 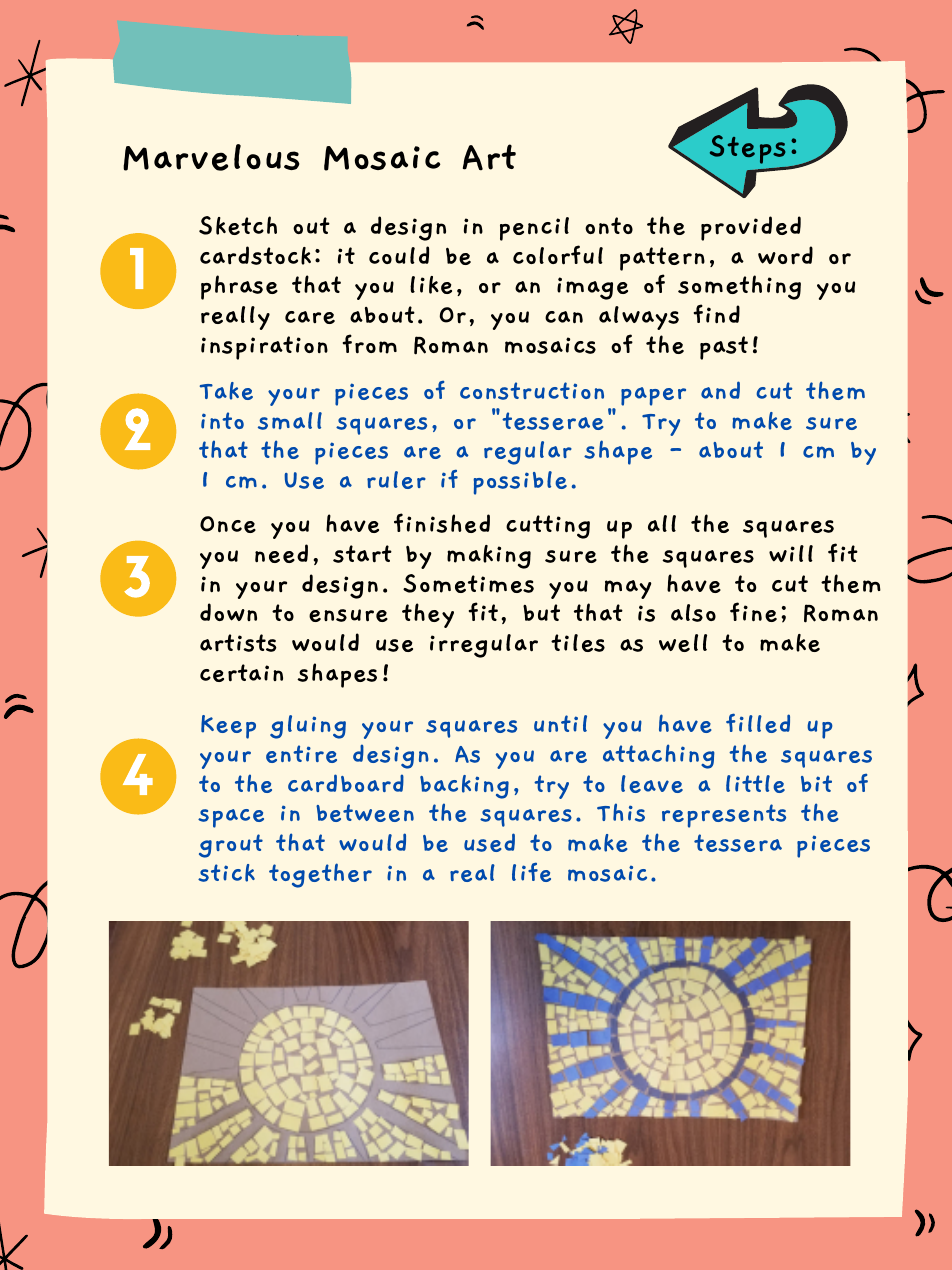 What do you see at coordinates (753, 612) in the image?
I see `fine` at bounding box center [753, 612].
